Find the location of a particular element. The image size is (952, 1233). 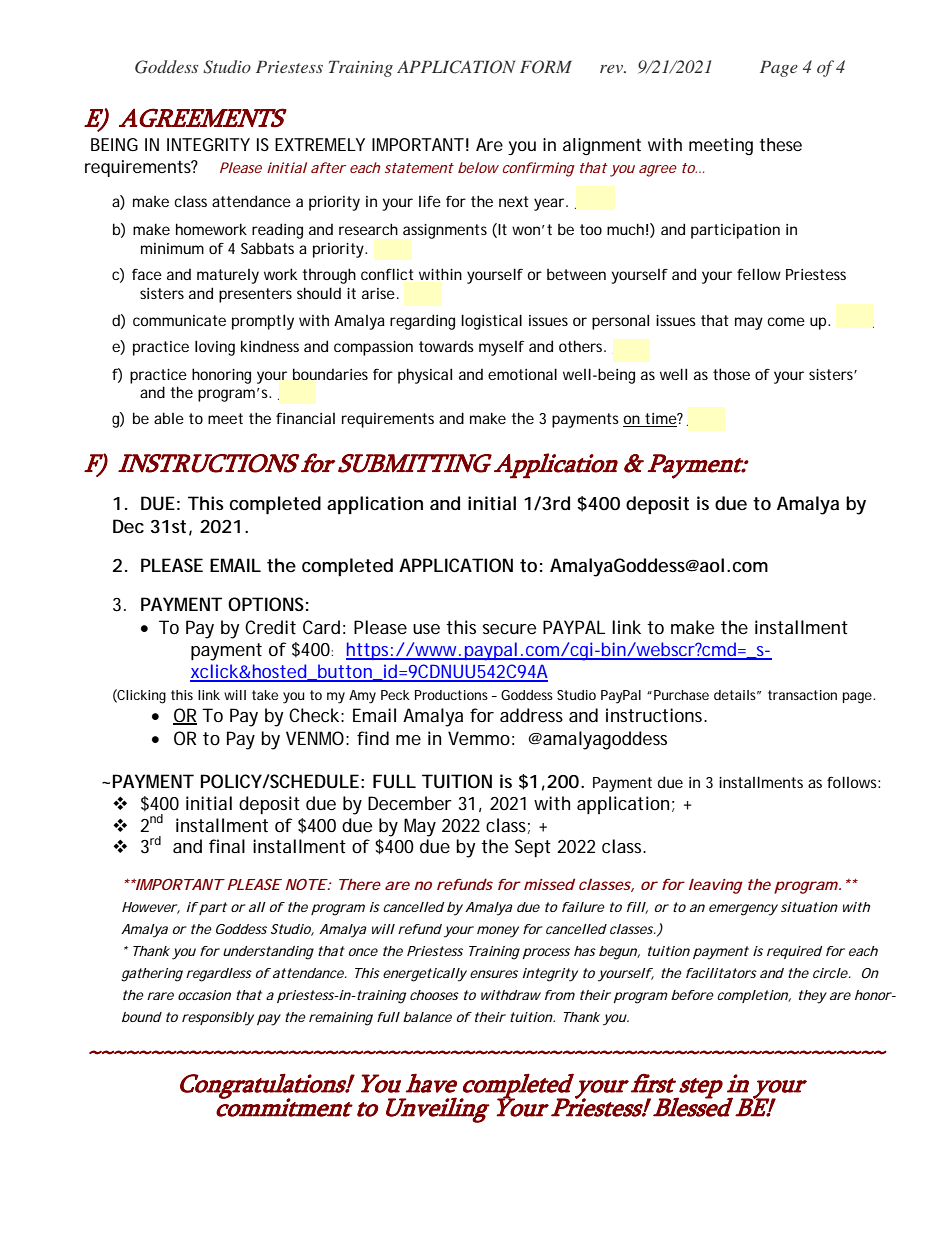

these is located at coordinates (781, 144).
